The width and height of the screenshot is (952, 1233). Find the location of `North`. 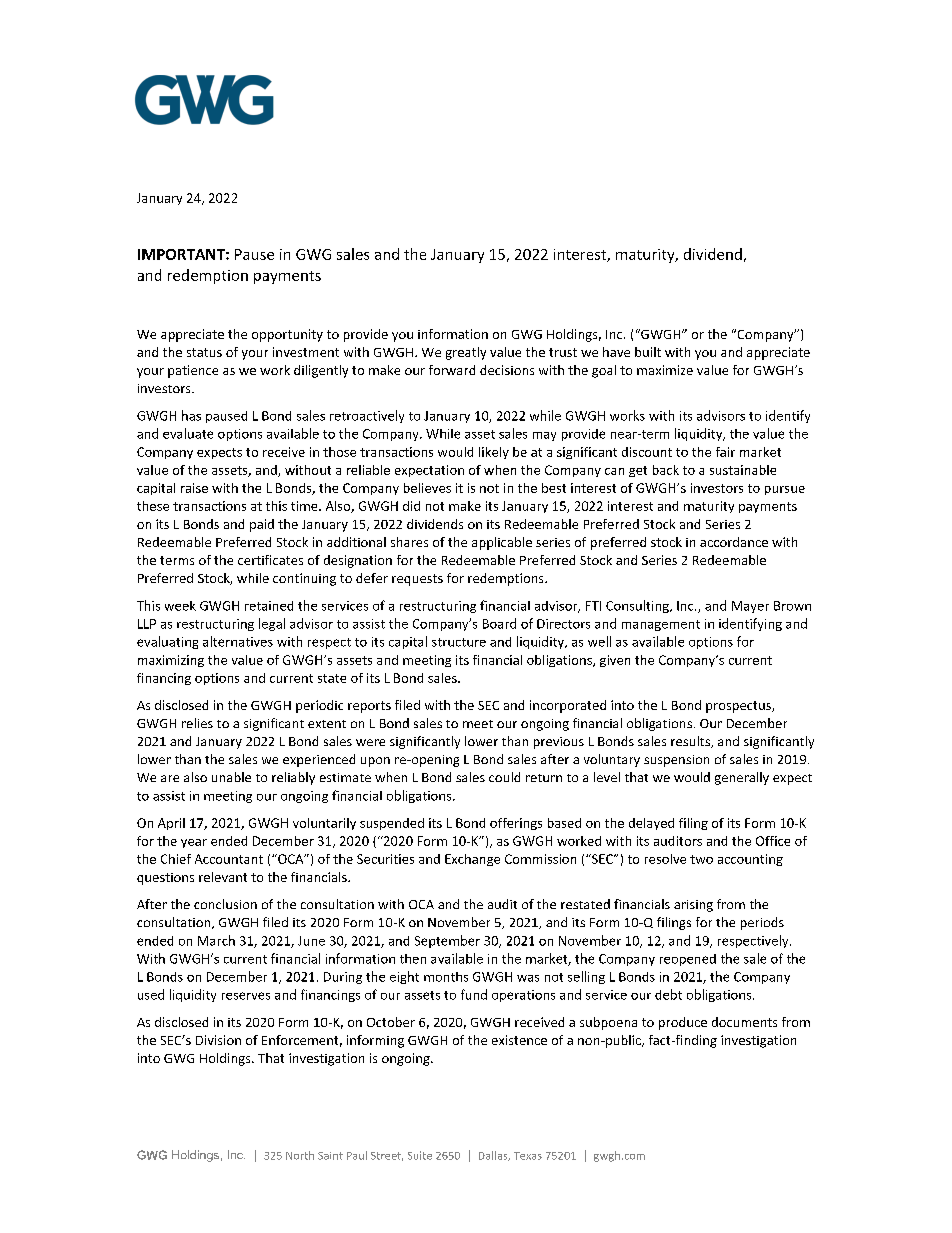

North is located at coordinates (300, 1155).
